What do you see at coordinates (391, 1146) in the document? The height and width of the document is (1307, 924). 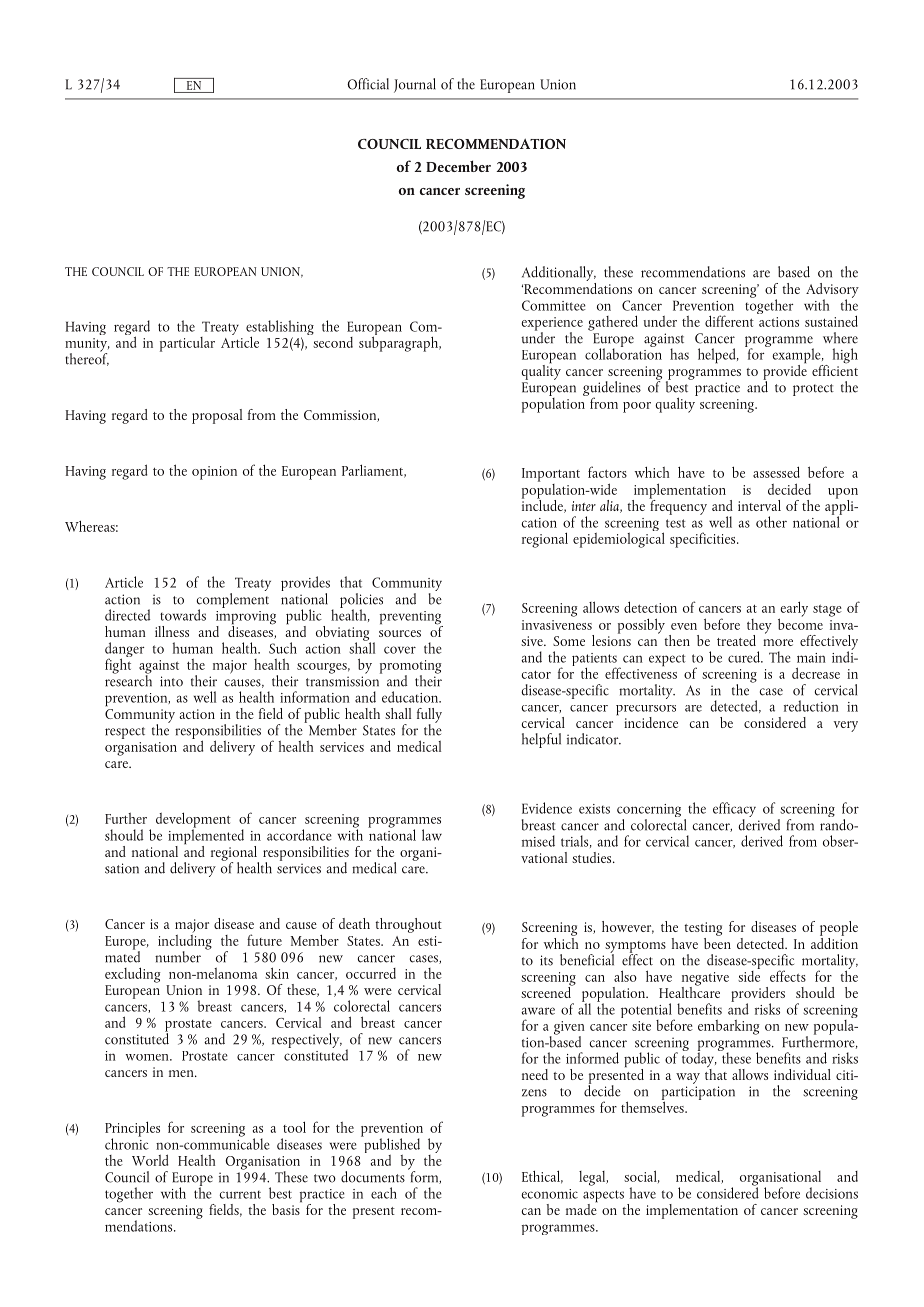 I see `published` at bounding box center [391, 1146].
